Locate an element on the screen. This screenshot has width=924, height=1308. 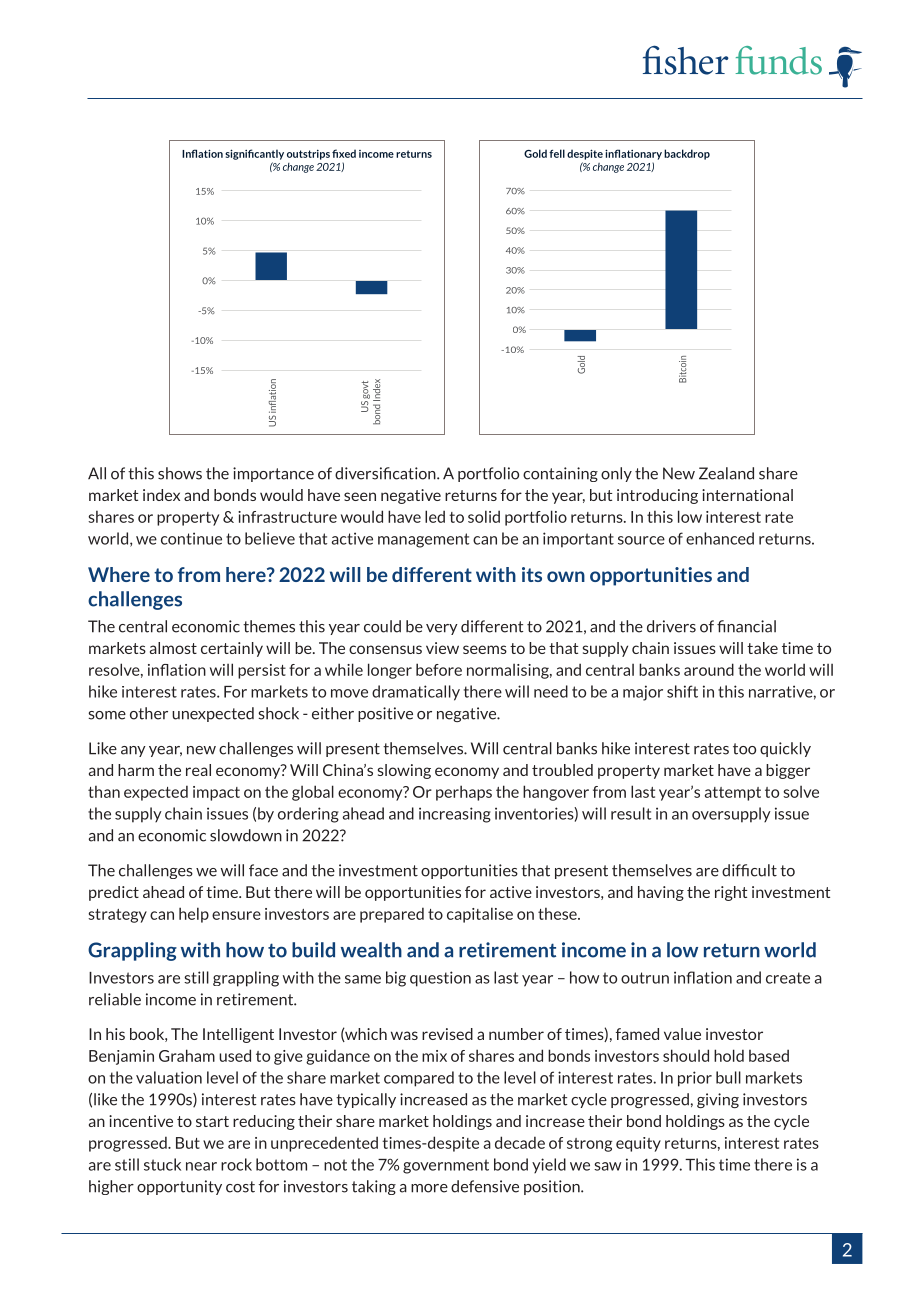
equity is located at coordinates (638, 1144).
